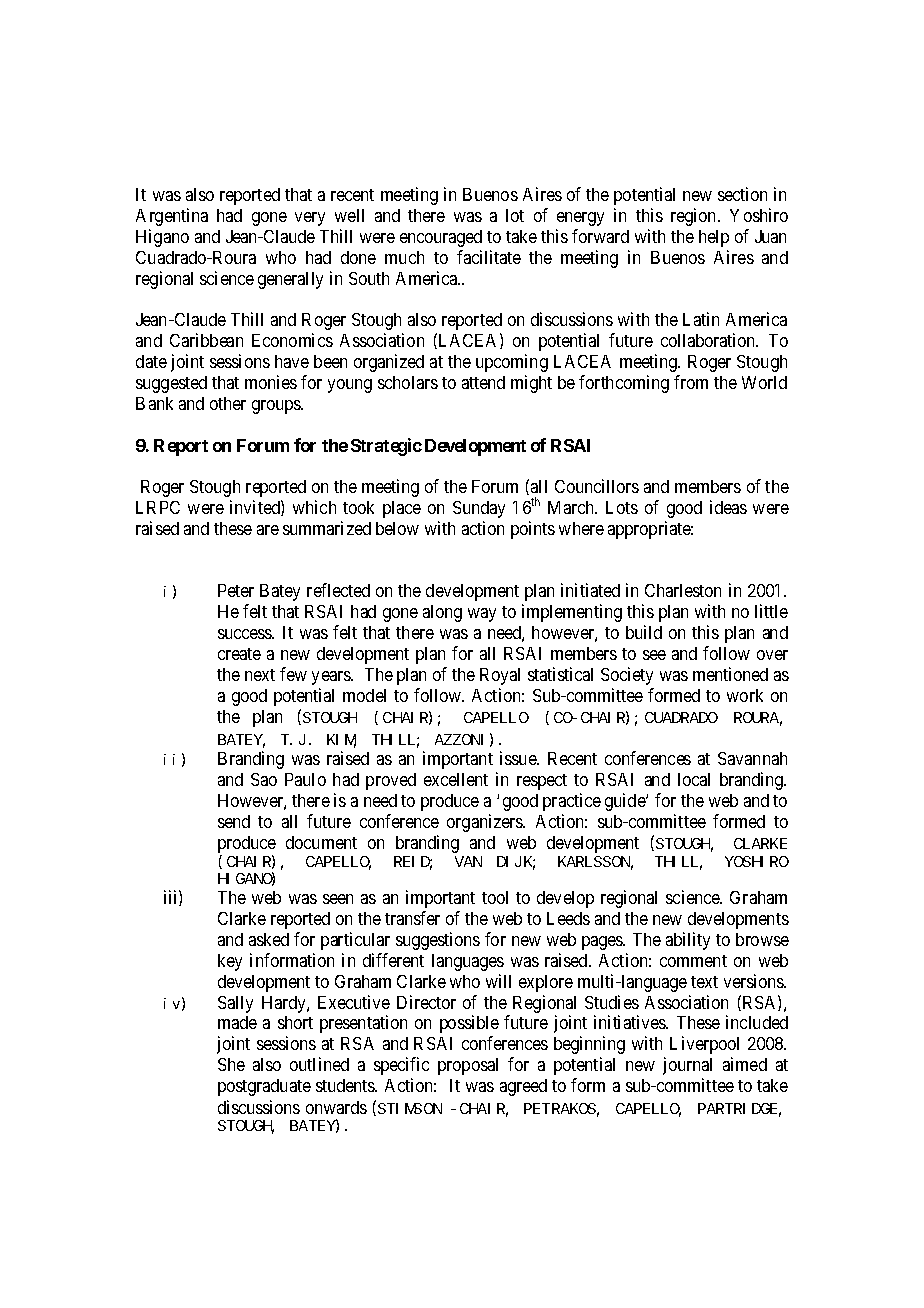 This page has height=1308, width=924. What do you see at coordinates (231, 1064) in the page?
I see `She` at bounding box center [231, 1064].
